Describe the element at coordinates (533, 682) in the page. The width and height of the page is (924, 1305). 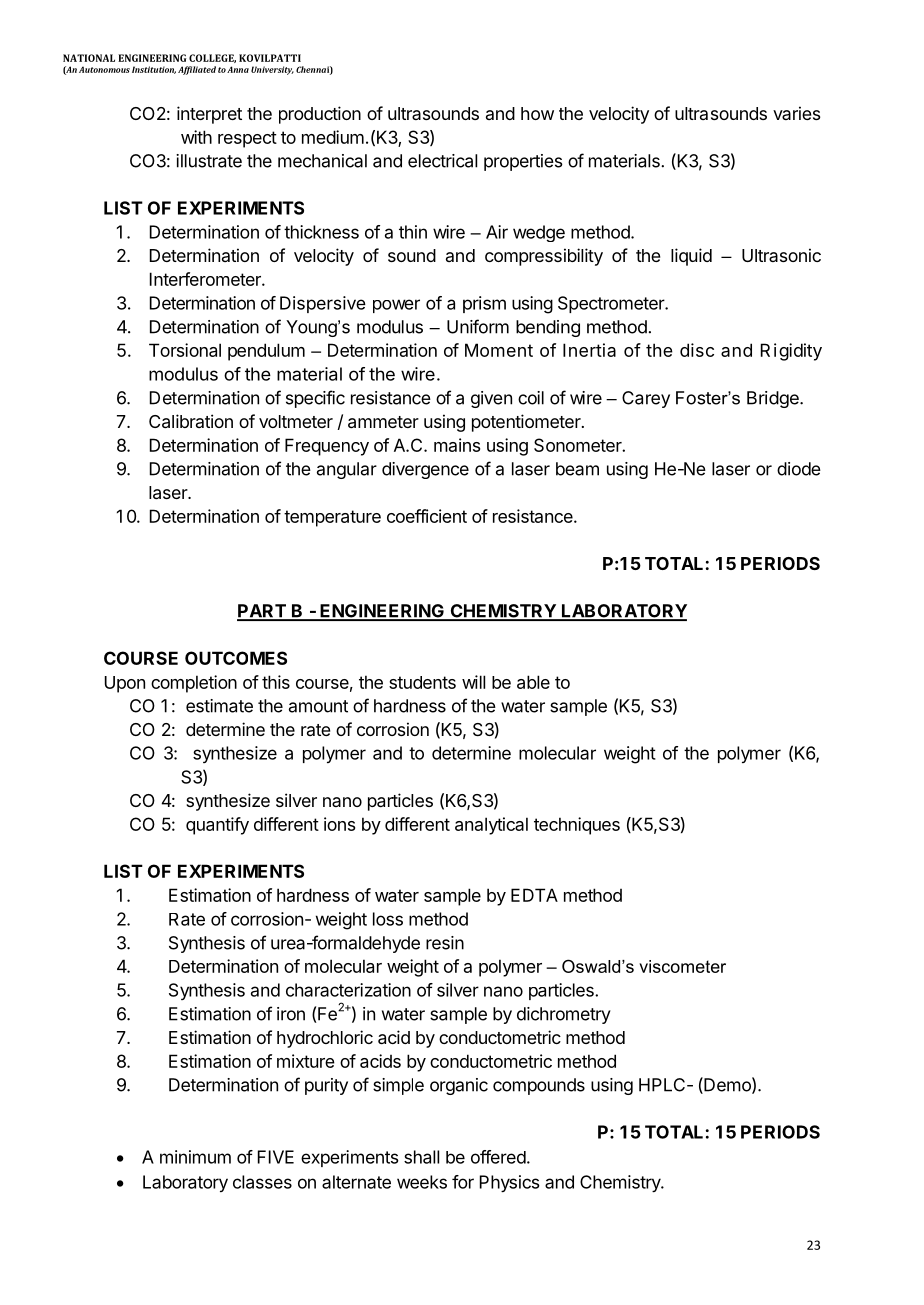
I see `able` at that location.
